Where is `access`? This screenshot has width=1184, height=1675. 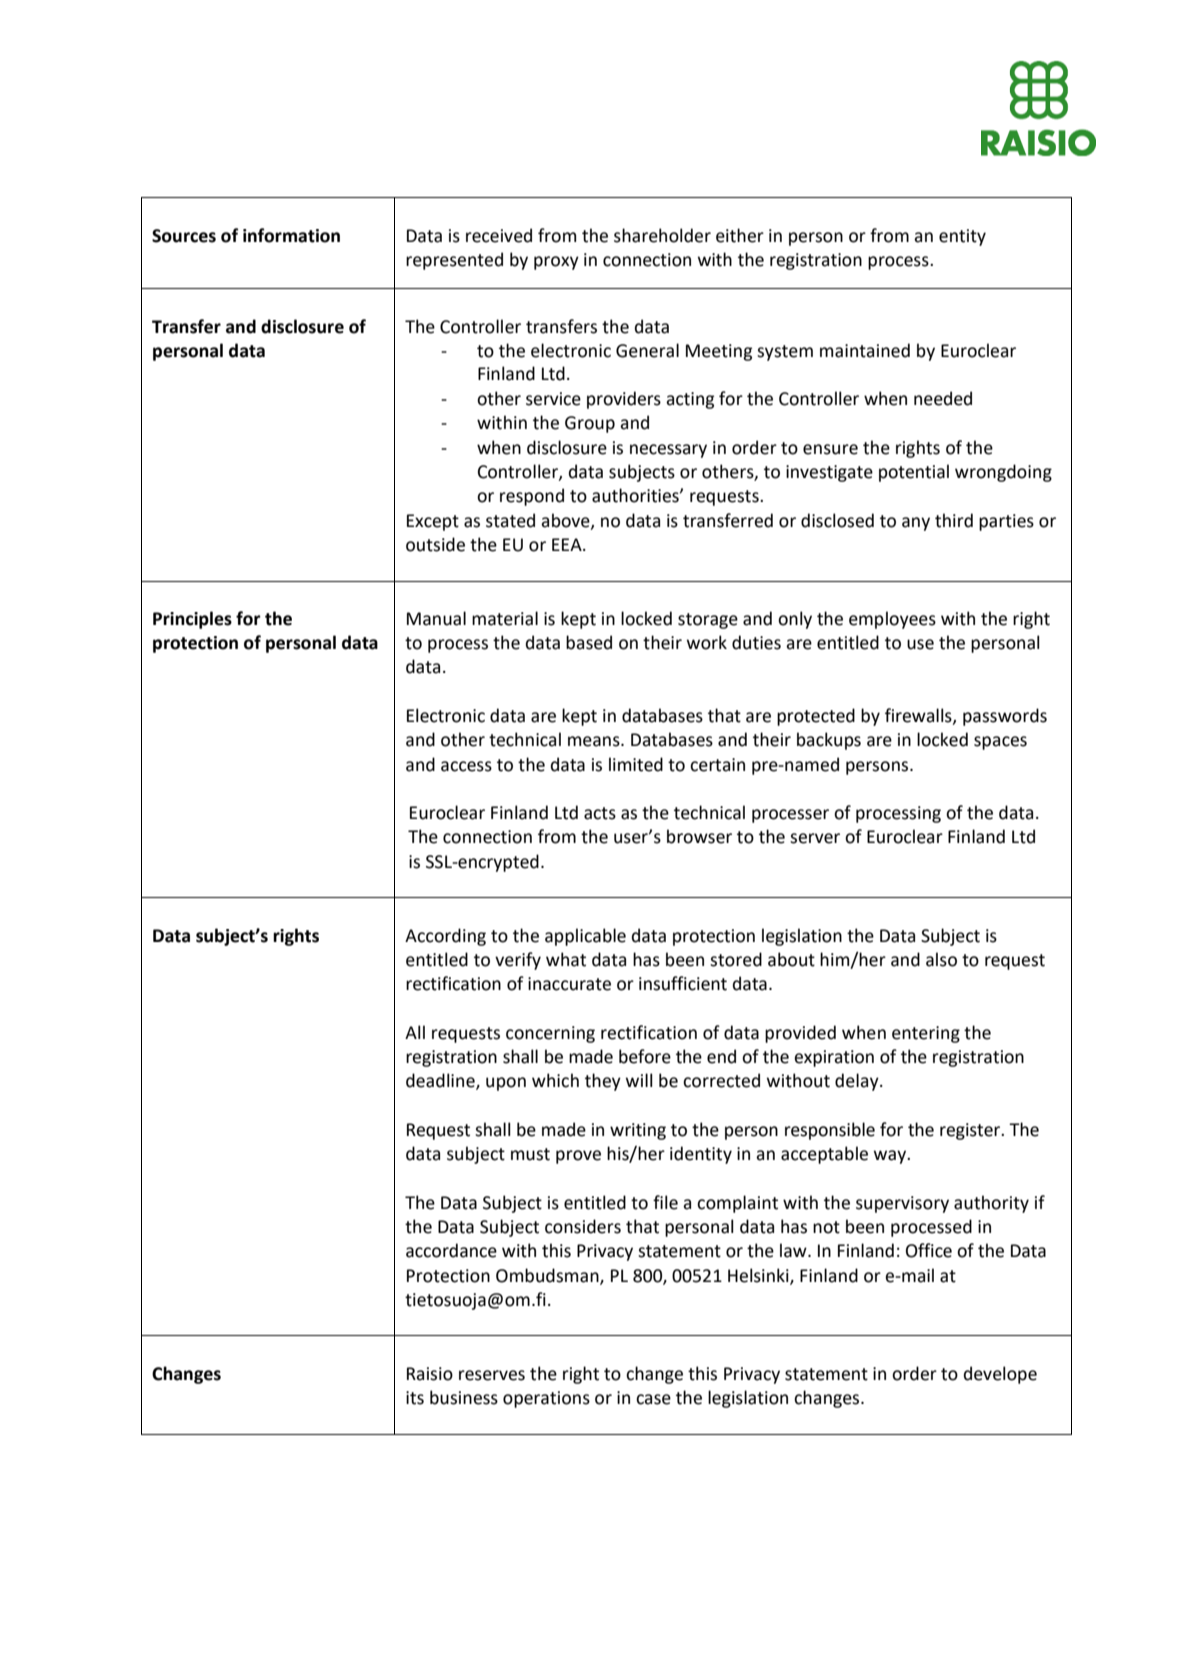 access is located at coordinates (466, 766).
